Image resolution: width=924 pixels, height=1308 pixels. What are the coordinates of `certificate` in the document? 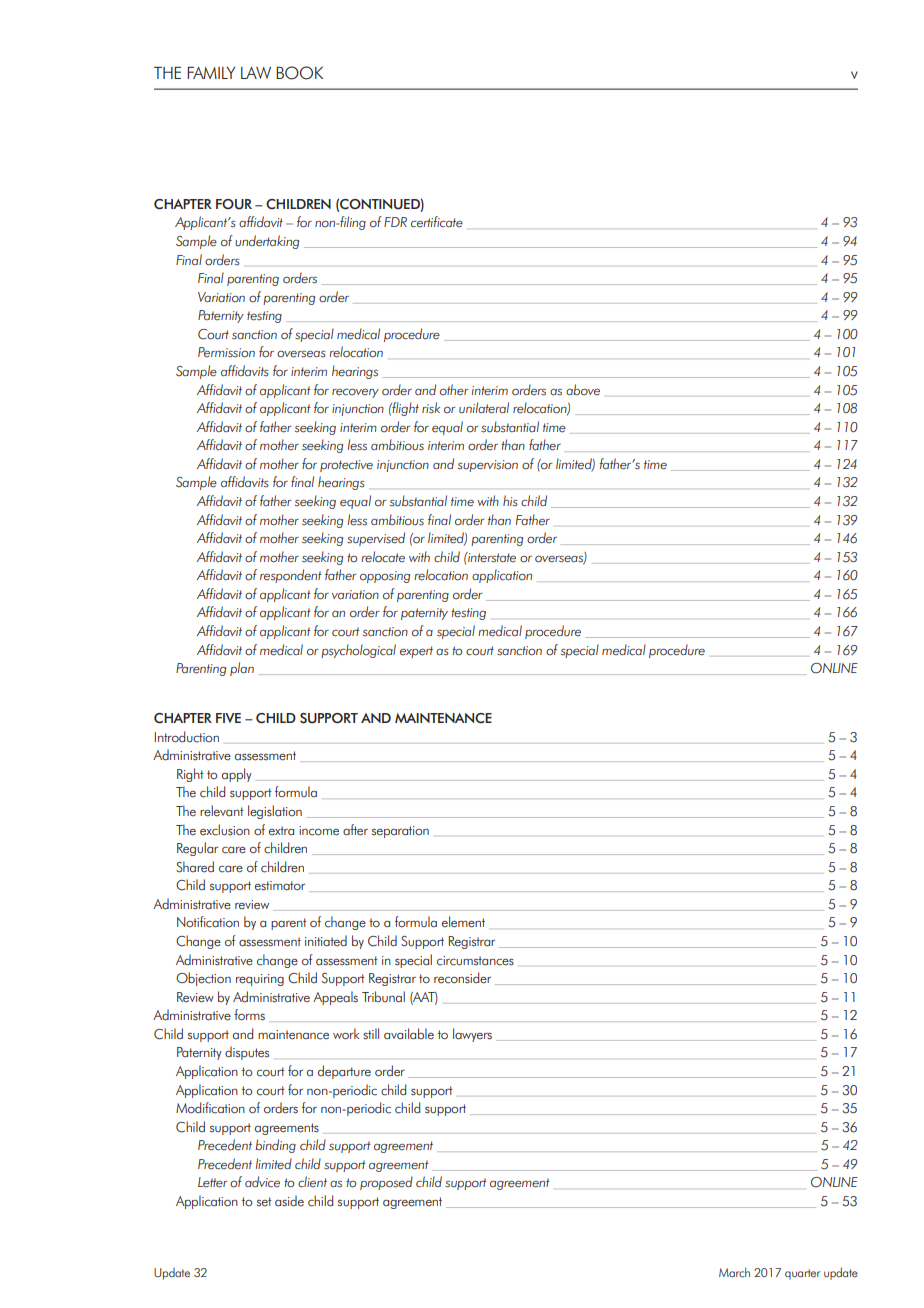 It's located at (437, 222).
